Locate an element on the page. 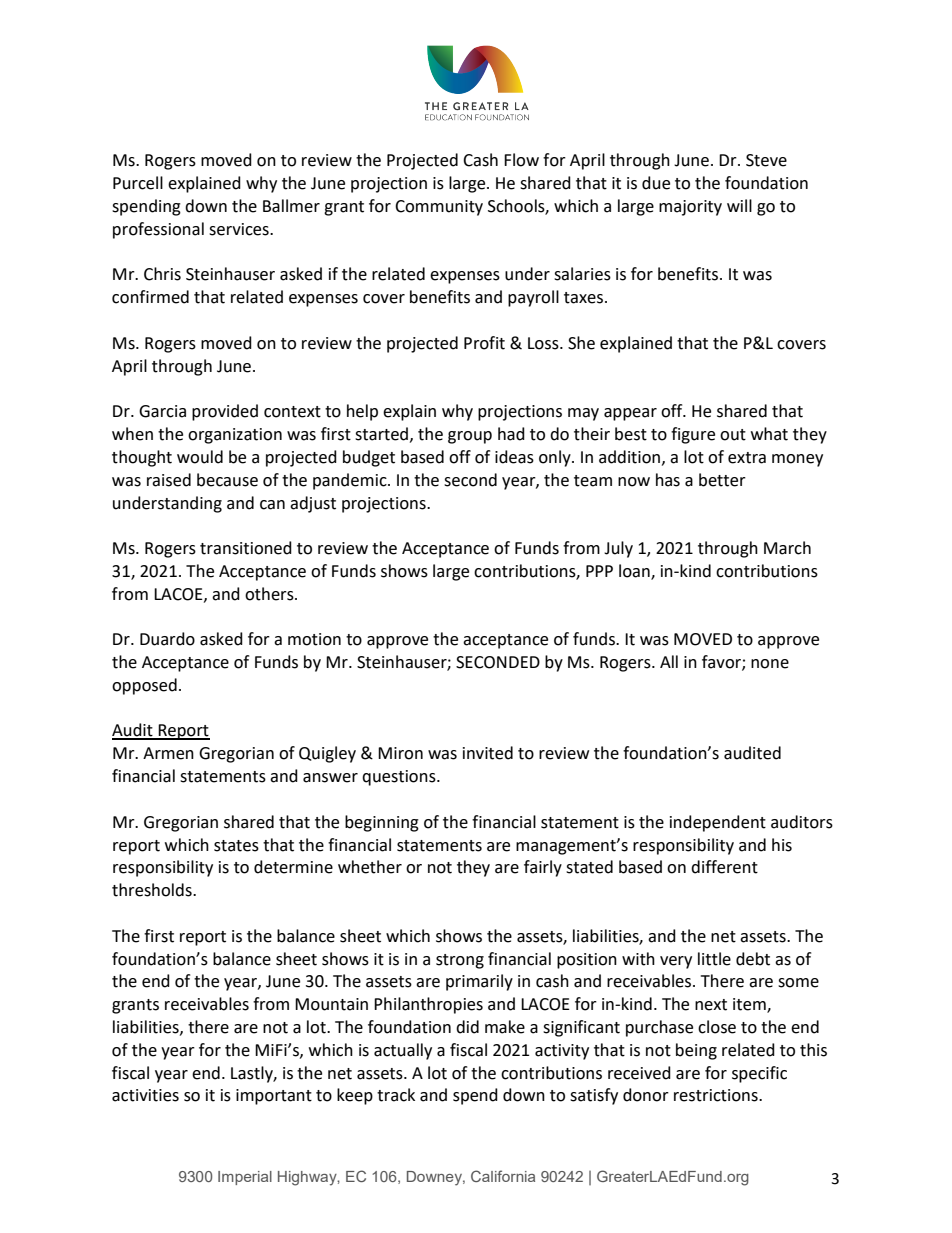 The width and height of the document is (952, 1233). Community is located at coordinates (439, 208).
